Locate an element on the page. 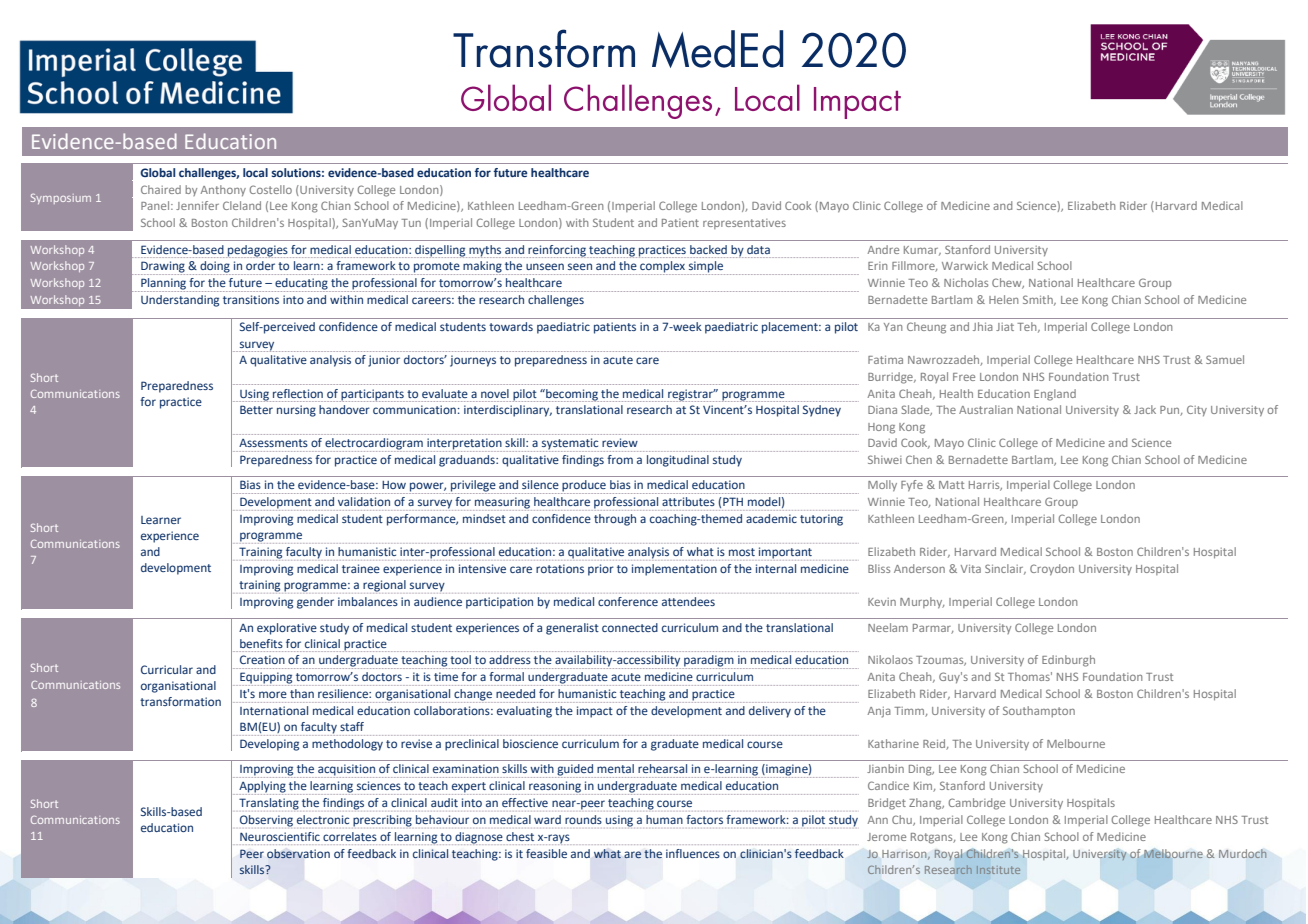 This document has height=924, width=1308. representatives is located at coordinates (744, 224).
